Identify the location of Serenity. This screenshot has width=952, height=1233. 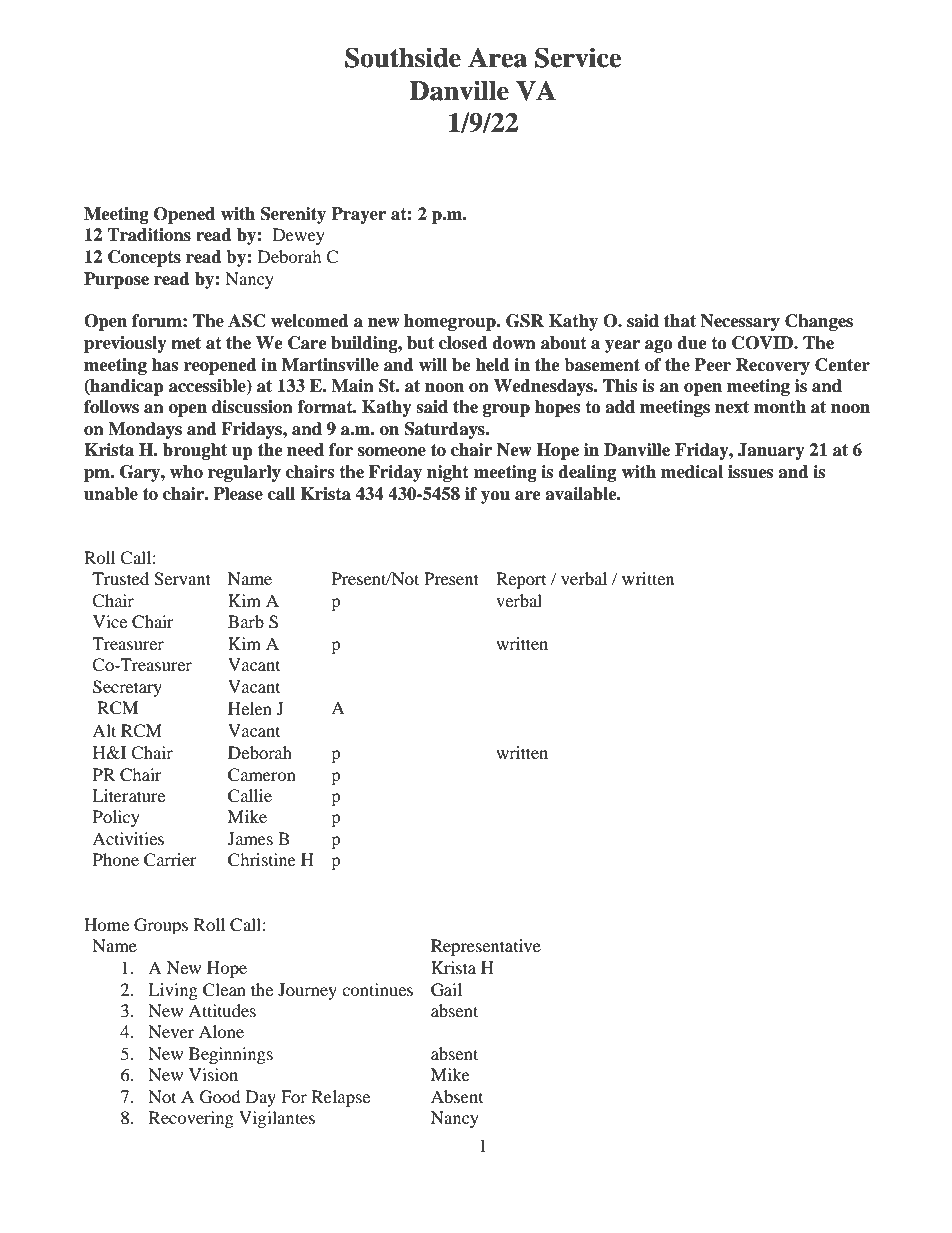
(293, 215).
